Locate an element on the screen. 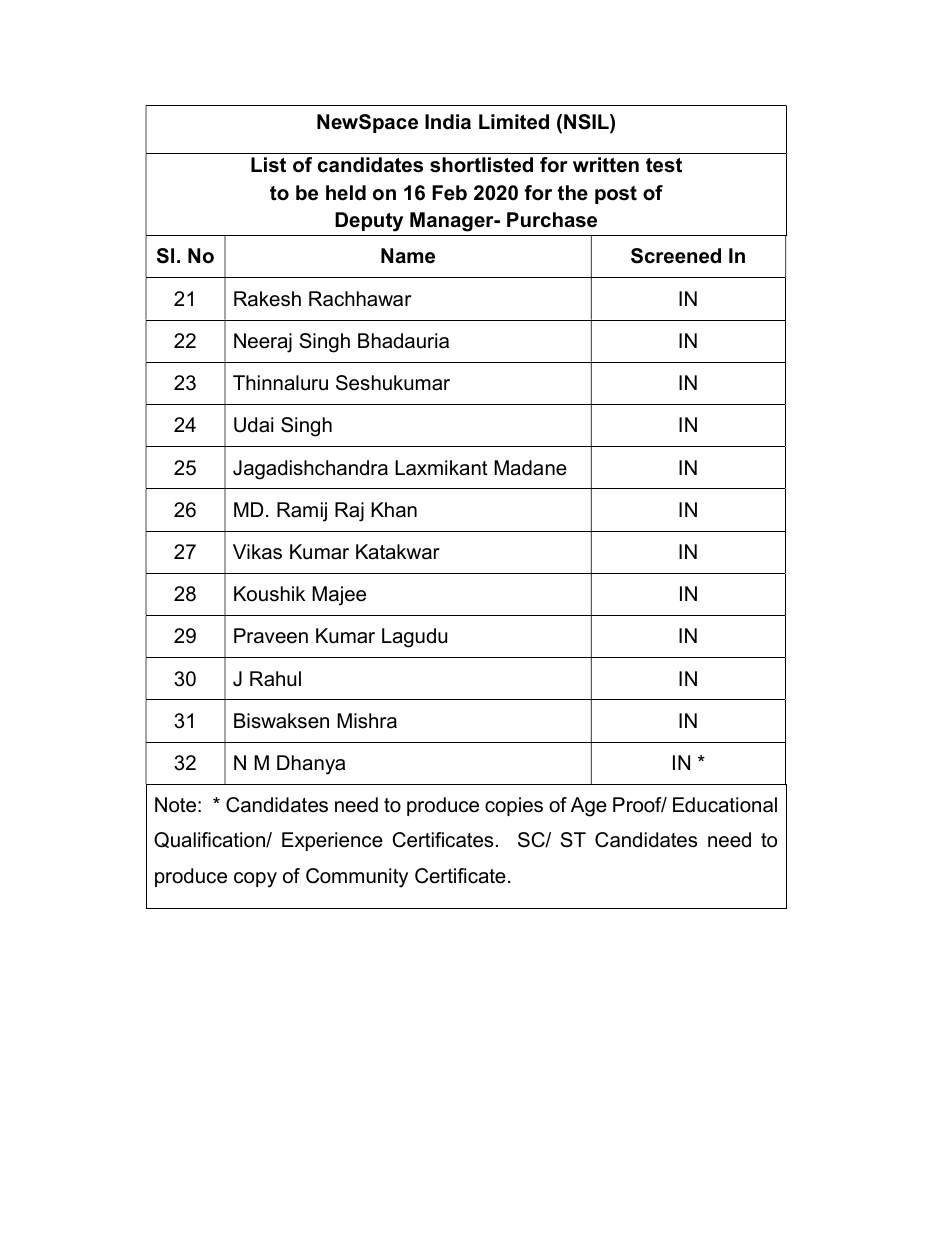  copies is located at coordinates (514, 806).
